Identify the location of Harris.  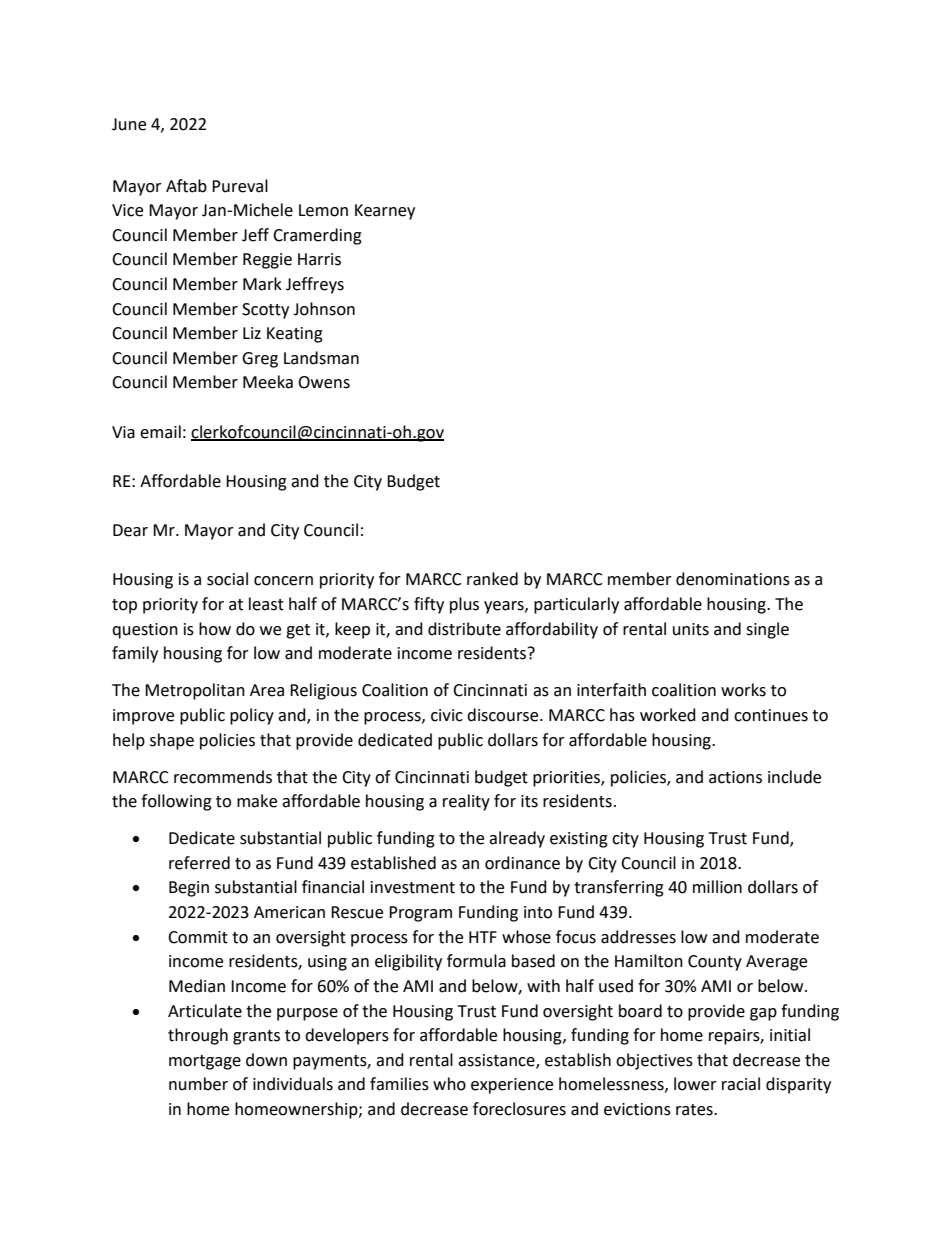
(319, 259).
